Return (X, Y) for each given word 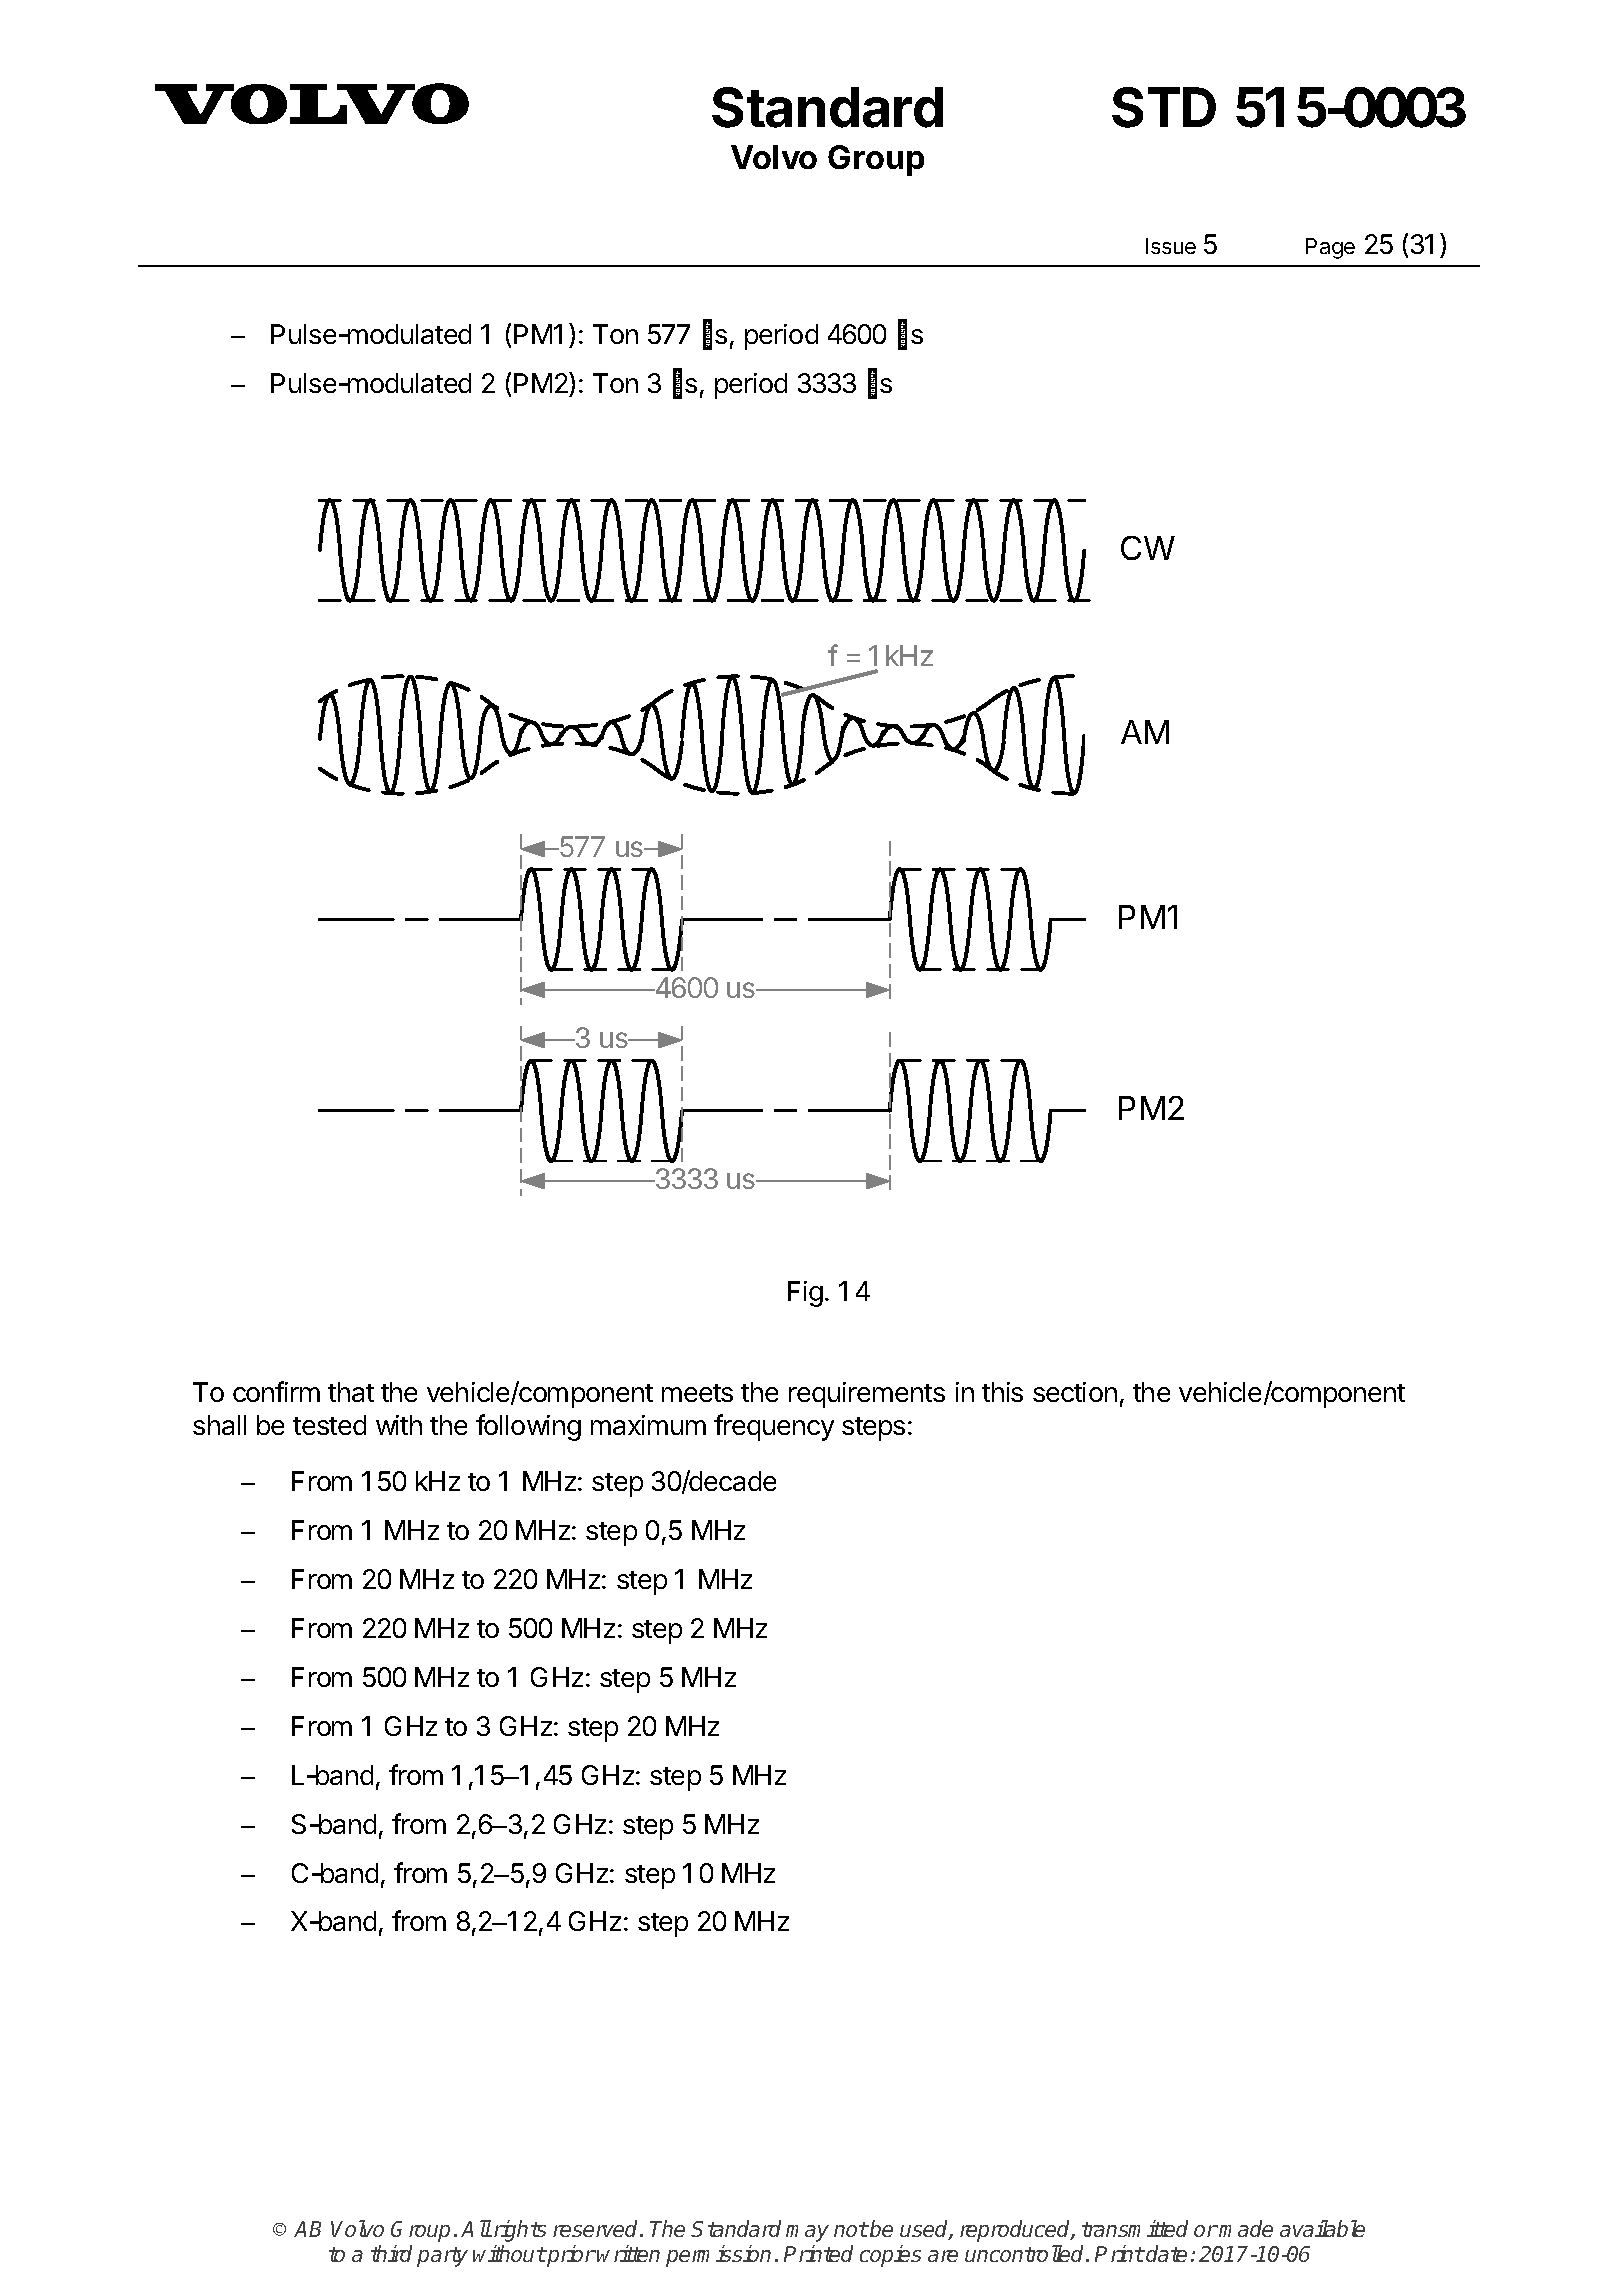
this (1002, 1392)
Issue (1171, 246)
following (528, 1427)
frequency (774, 1427)
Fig (805, 1294)
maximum (648, 1425)
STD (1164, 107)
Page (1330, 248)
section (1075, 1392)
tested (329, 1425)
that (351, 1392)
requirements (867, 1395)
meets (697, 1393)
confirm (276, 1391)
